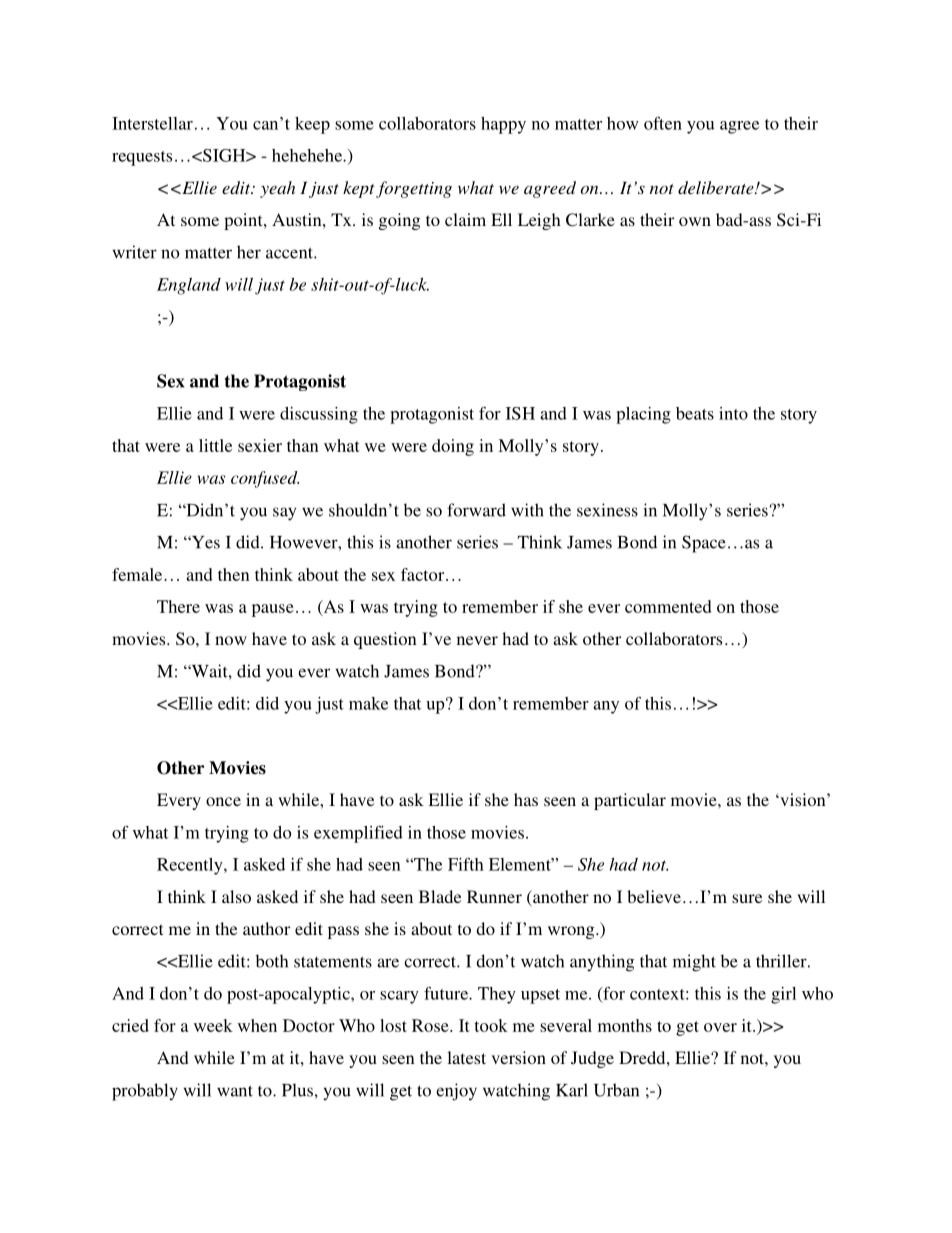 This screenshot has height=1233, width=952. I want to click on sure, so click(747, 898).
